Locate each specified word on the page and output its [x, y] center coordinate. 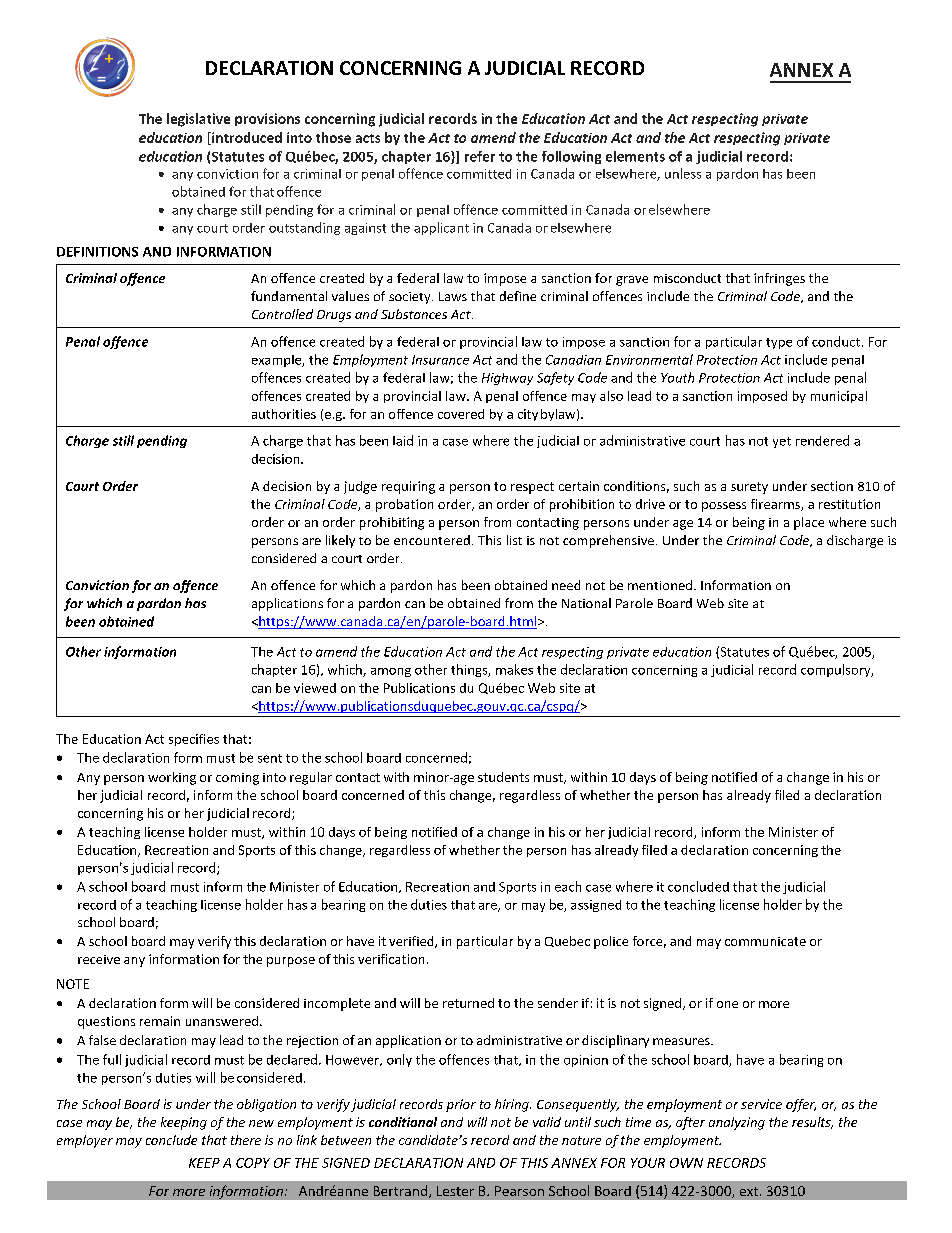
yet [782, 442]
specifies [194, 740]
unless [683, 173]
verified [412, 942]
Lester [455, 1191]
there [246, 1140]
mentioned [660, 585]
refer [480, 156]
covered [461, 414]
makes [514, 669]
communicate [765, 941]
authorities [284, 414]
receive [99, 959]
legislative [198, 120]
